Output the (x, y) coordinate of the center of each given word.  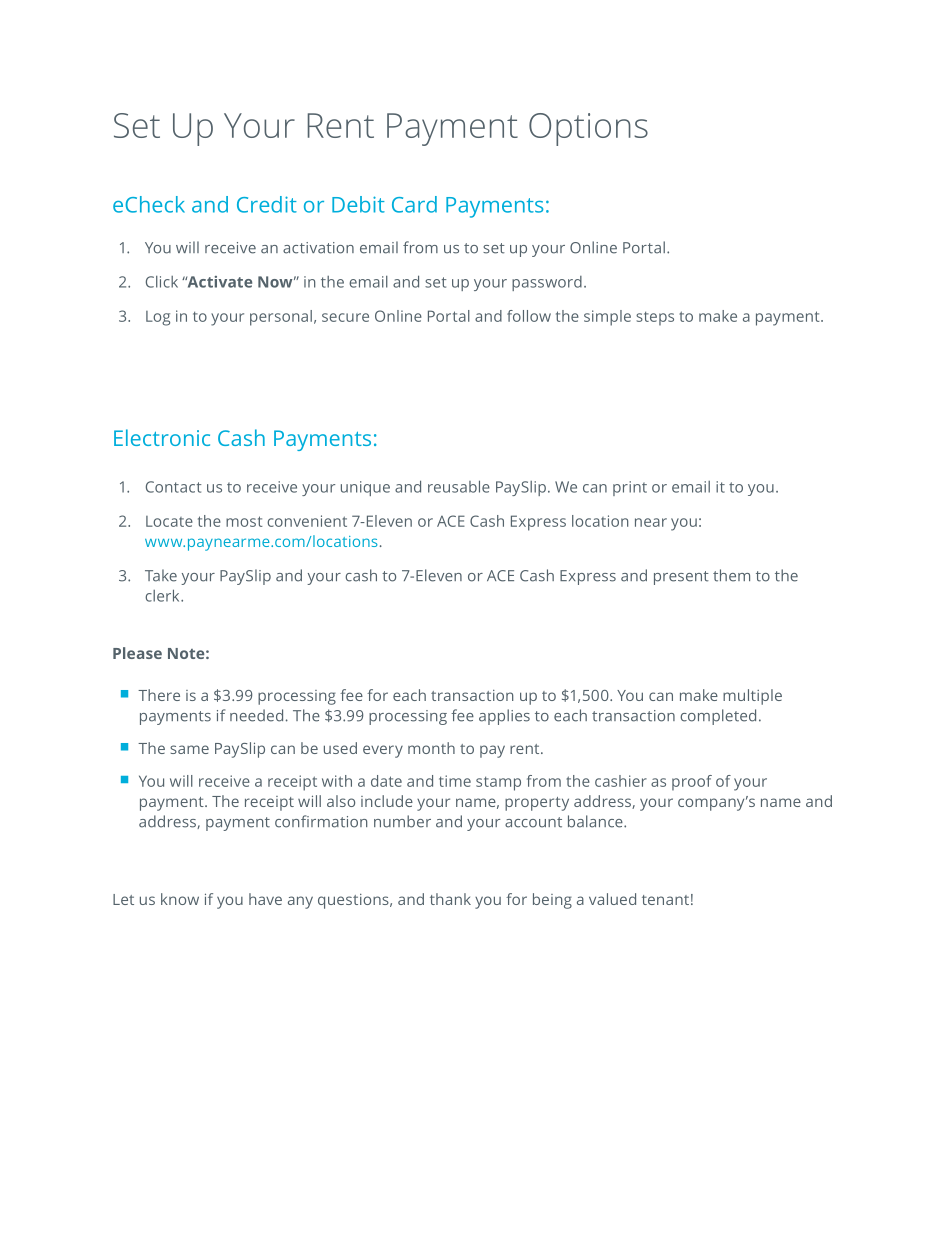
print (630, 488)
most (244, 521)
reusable (459, 486)
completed (718, 717)
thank (450, 899)
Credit (267, 204)
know (180, 899)
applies (504, 717)
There (159, 695)
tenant (665, 900)
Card (414, 204)
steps (655, 318)
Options (588, 129)
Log (158, 318)
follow (529, 316)
